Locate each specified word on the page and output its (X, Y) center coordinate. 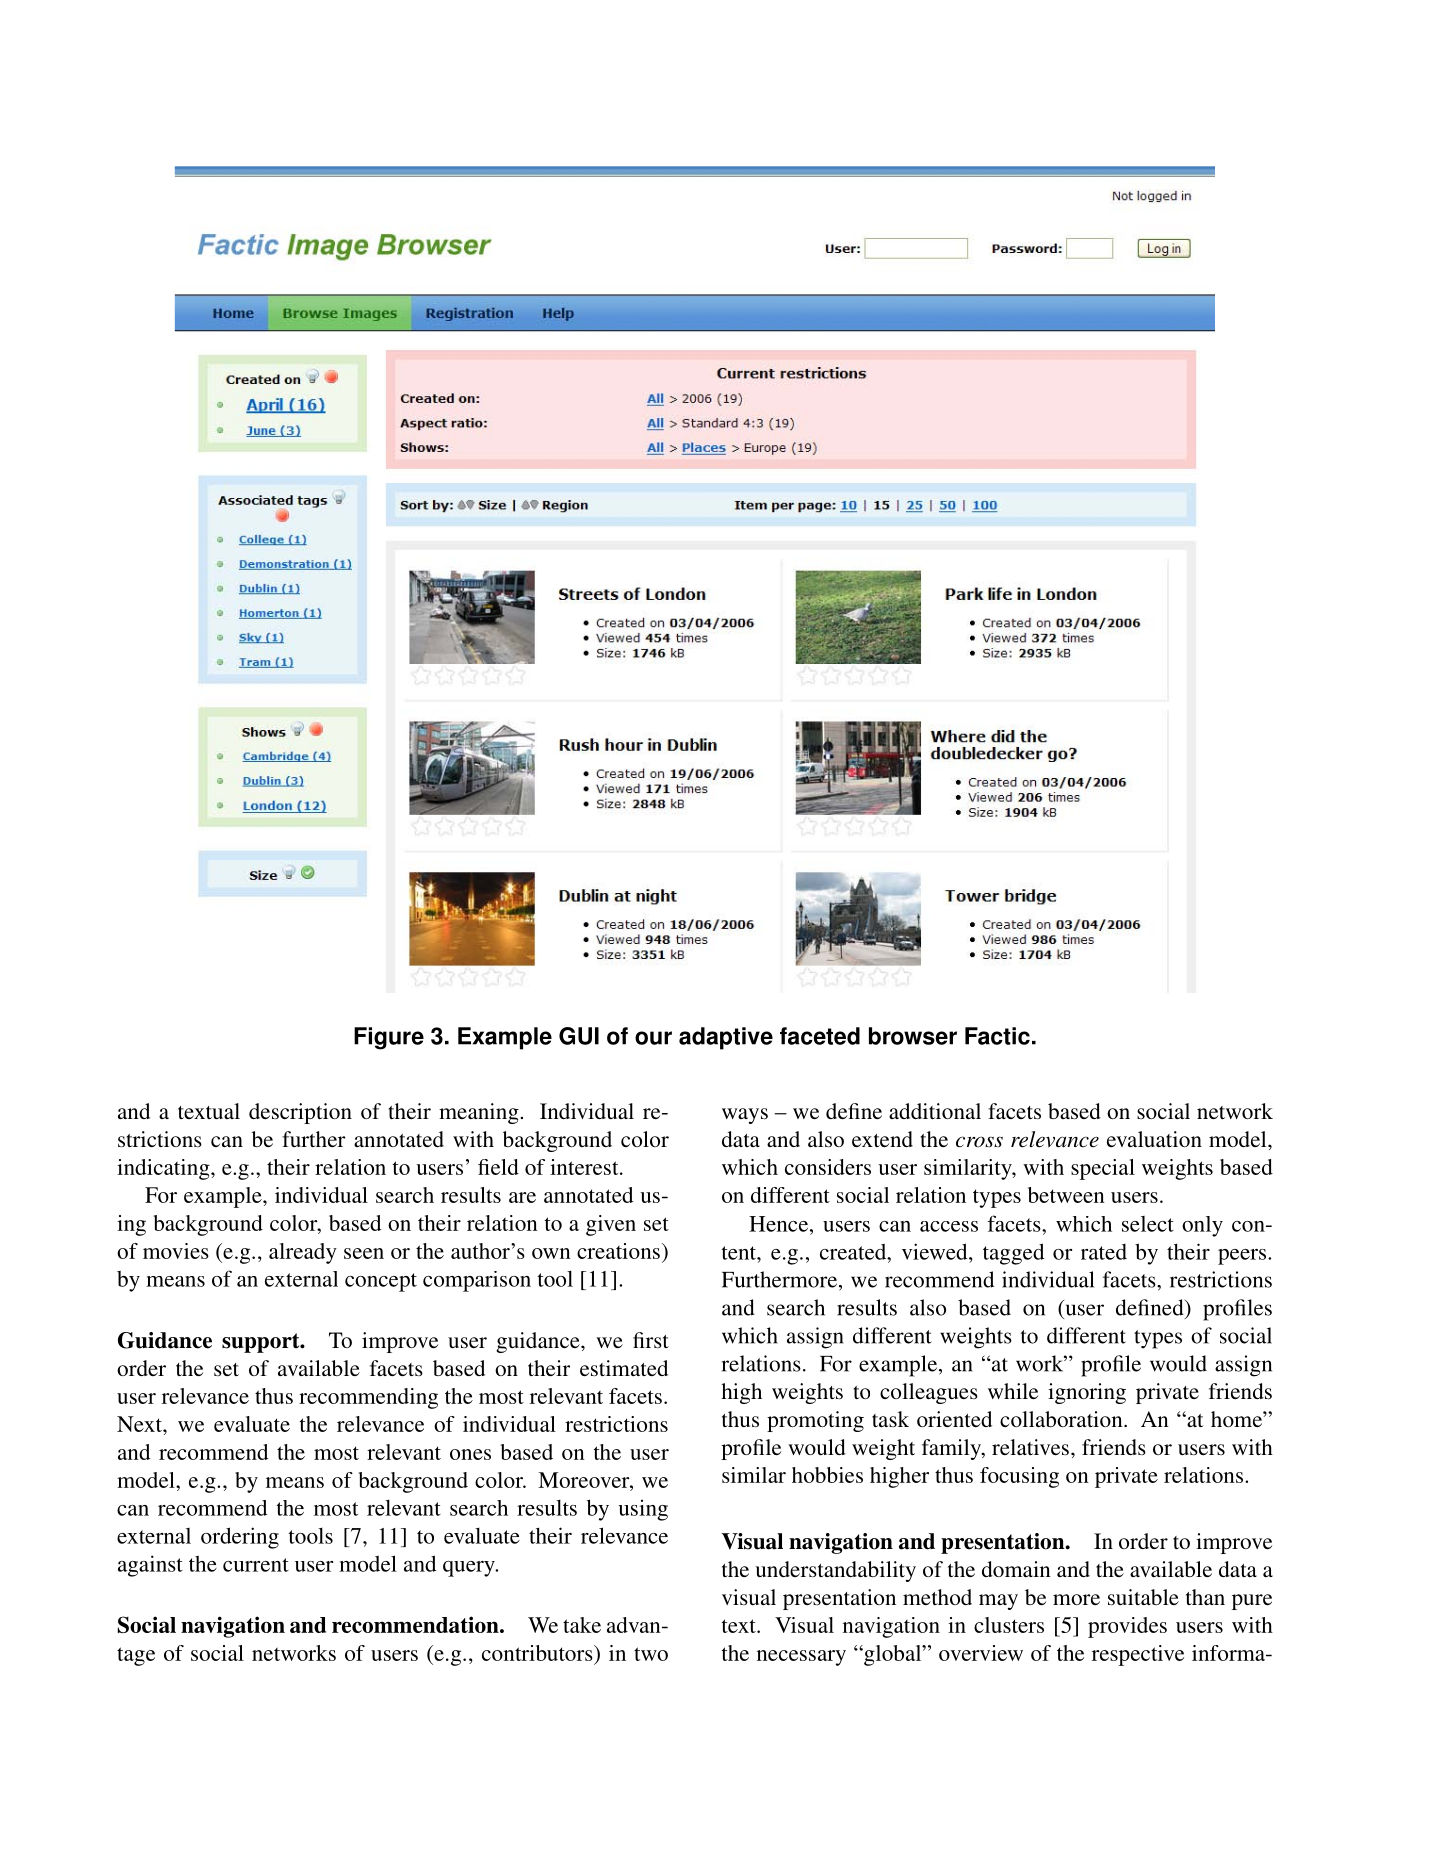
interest (585, 1167)
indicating (164, 1169)
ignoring (1087, 1393)
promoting (815, 1421)
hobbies (827, 1475)
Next (140, 1424)
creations (618, 1251)
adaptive (726, 1038)
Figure (389, 1038)
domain (1016, 1569)
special (1103, 1169)
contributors (538, 1653)
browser (913, 1036)
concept (381, 1282)
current (256, 1565)
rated (1104, 1252)
